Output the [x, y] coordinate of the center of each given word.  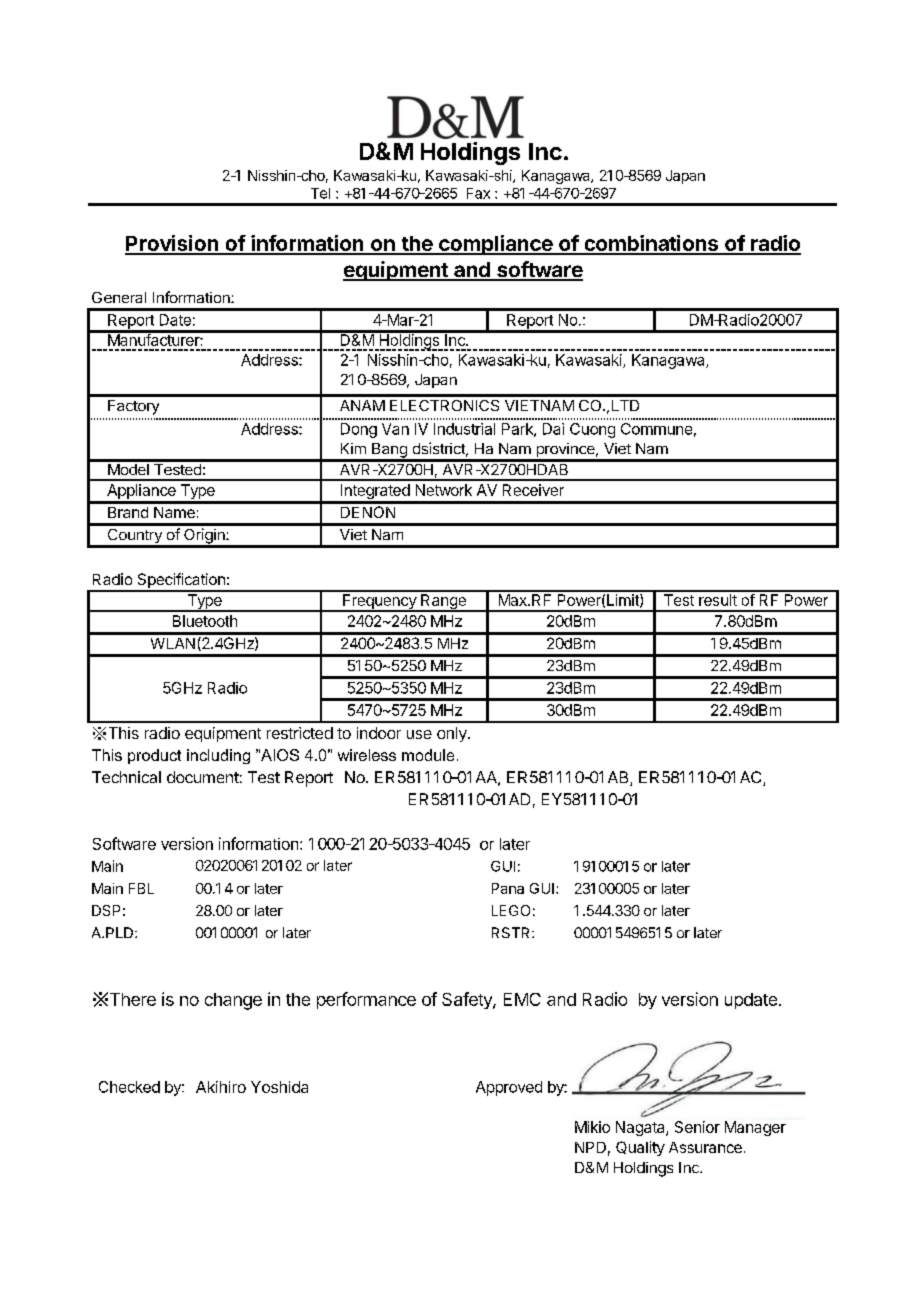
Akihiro [221, 1087]
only [453, 734]
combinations [651, 244]
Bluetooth [205, 621]
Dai [553, 429]
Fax [478, 193]
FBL [141, 888]
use [419, 734]
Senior [697, 1127]
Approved [509, 1088]
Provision [172, 244]
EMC [522, 999]
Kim [353, 448]
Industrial [464, 429]
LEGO [511, 910]
